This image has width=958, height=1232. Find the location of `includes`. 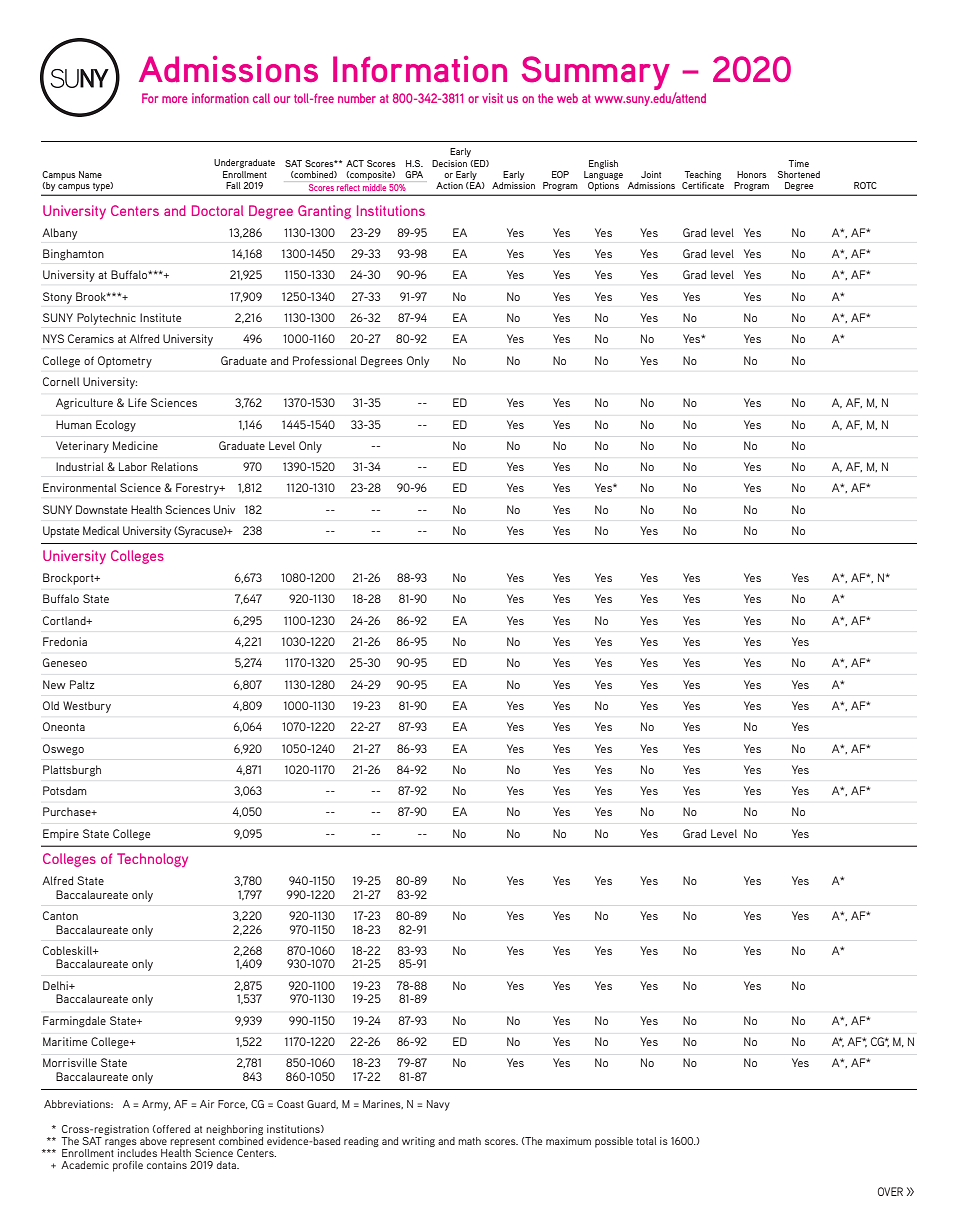

includes is located at coordinates (137, 1153).
